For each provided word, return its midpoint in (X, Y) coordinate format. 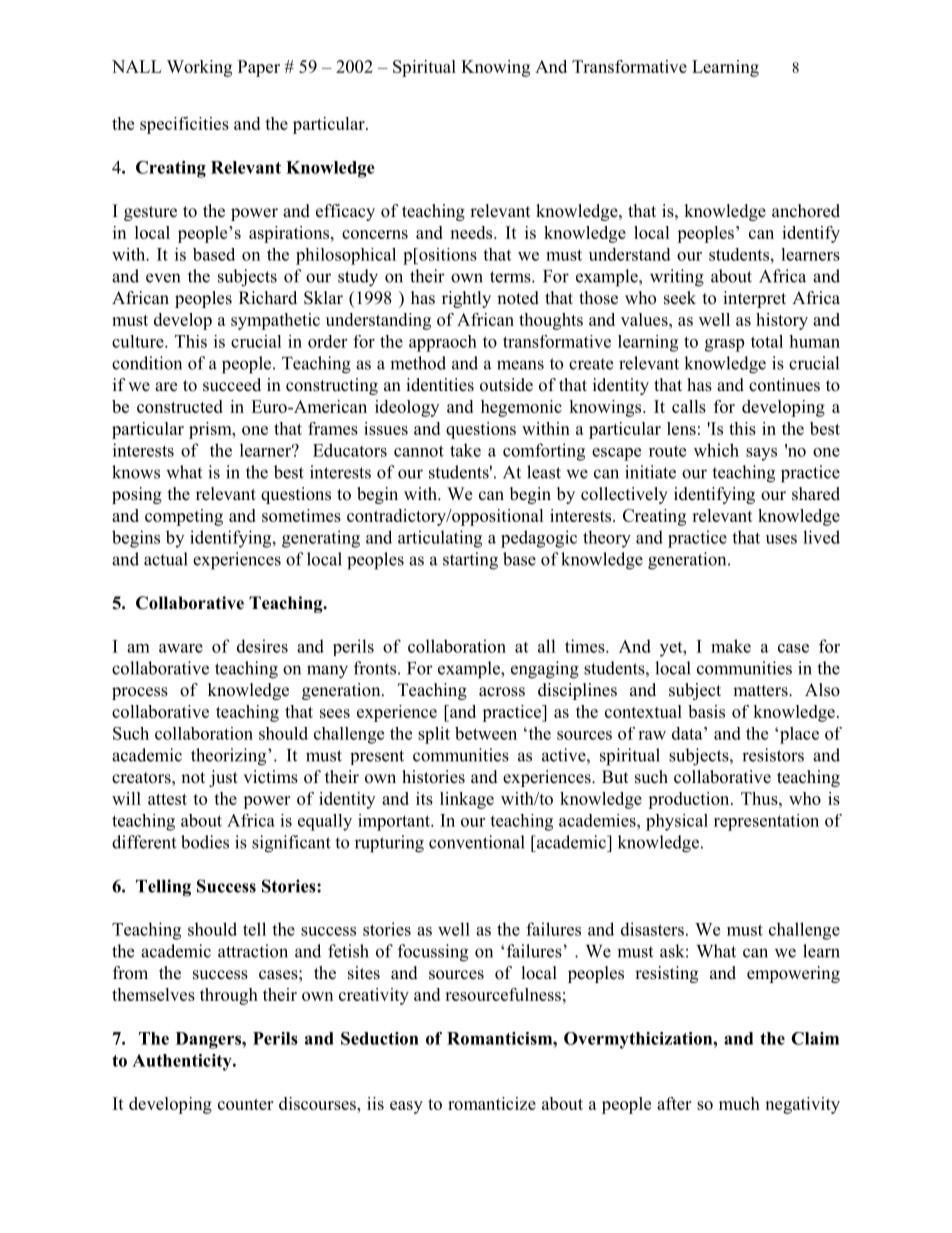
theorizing (230, 757)
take (465, 450)
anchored (806, 211)
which (716, 450)
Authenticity (183, 1062)
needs (472, 232)
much (739, 1103)
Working (199, 68)
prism (211, 430)
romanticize (492, 1103)
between (486, 733)
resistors (773, 755)
